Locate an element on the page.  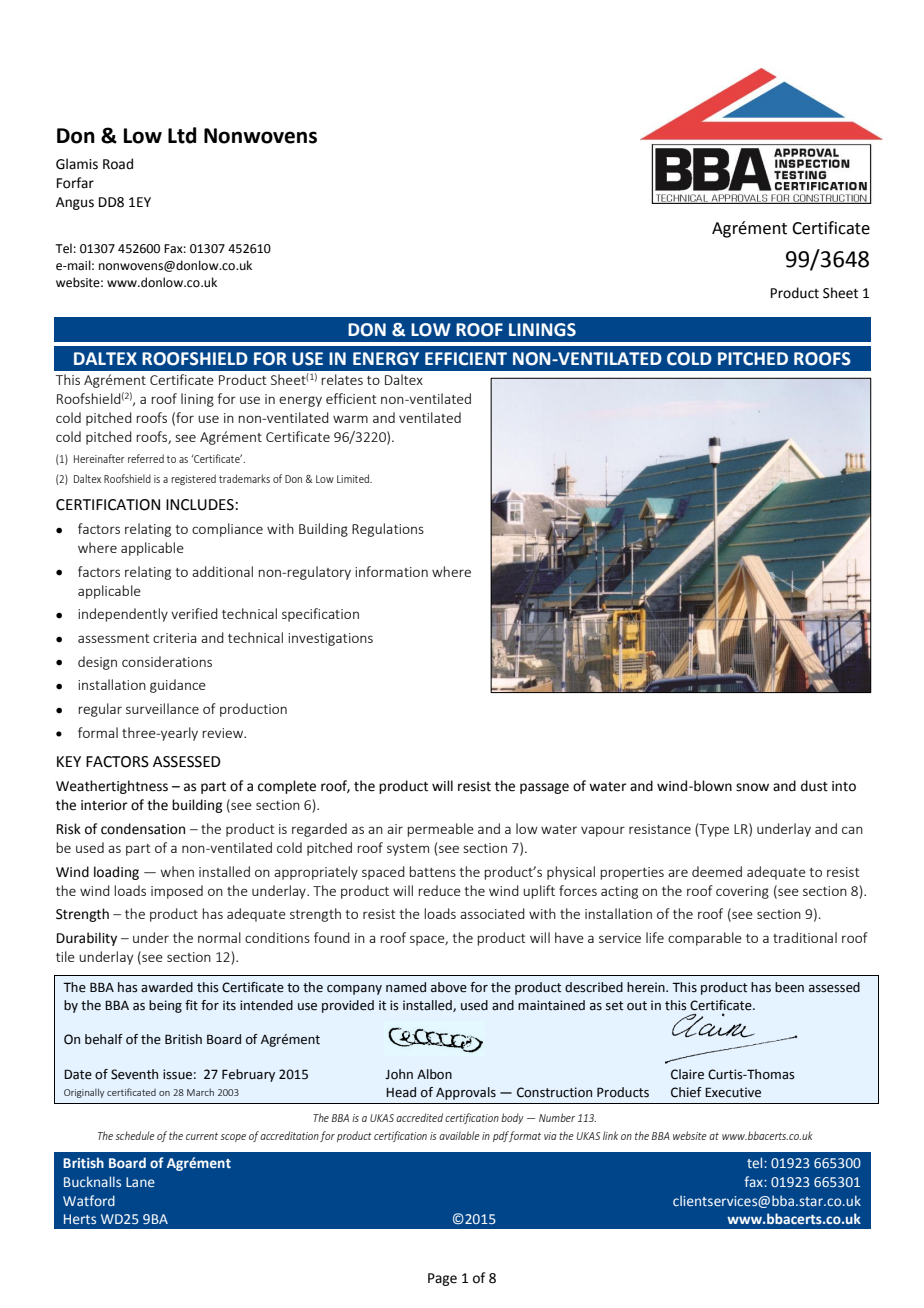
Road is located at coordinates (118, 164).
